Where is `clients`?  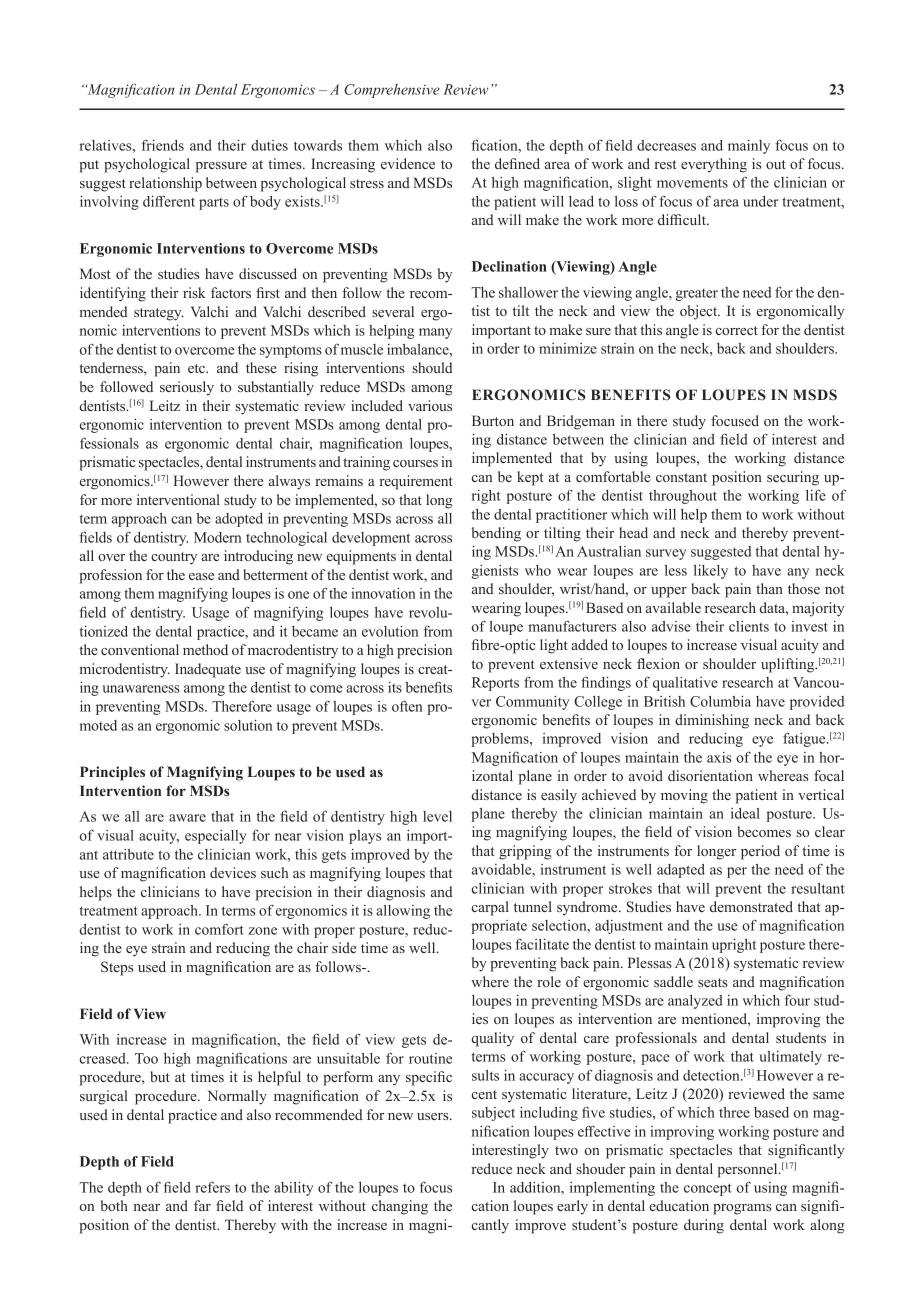 clients is located at coordinates (749, 626).
